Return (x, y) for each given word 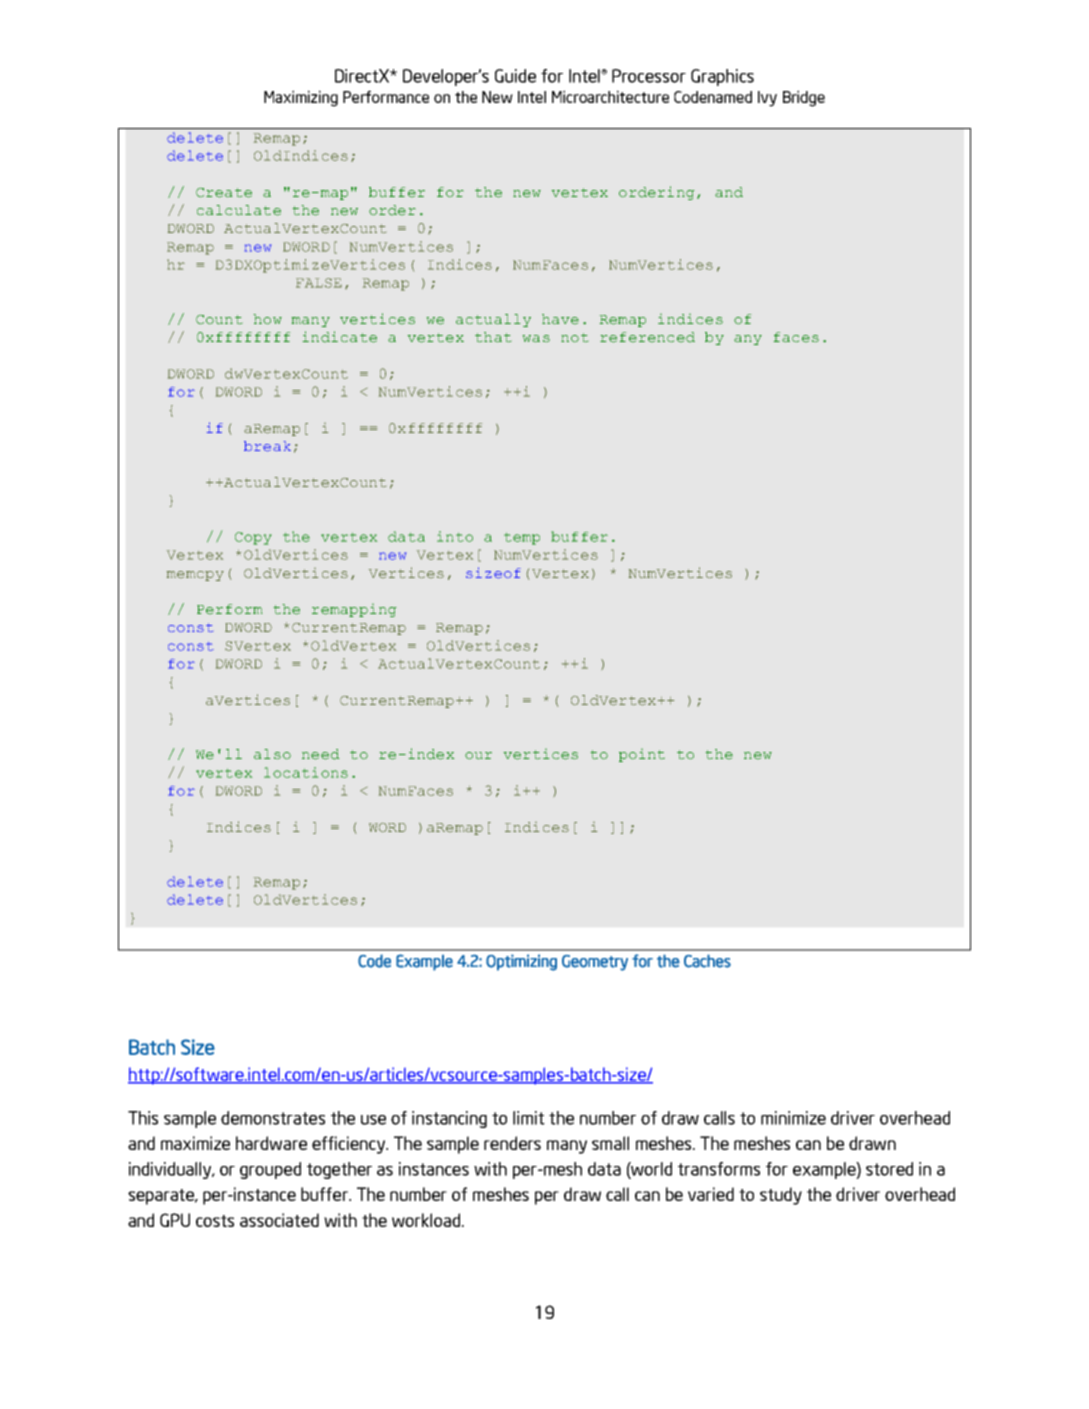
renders (512, 1143)
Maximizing (301, 98)
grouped (270, 1170)
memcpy (195, 576)
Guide (515, 76)
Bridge (804, 98)
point (642, 755)
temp (522, 539)
